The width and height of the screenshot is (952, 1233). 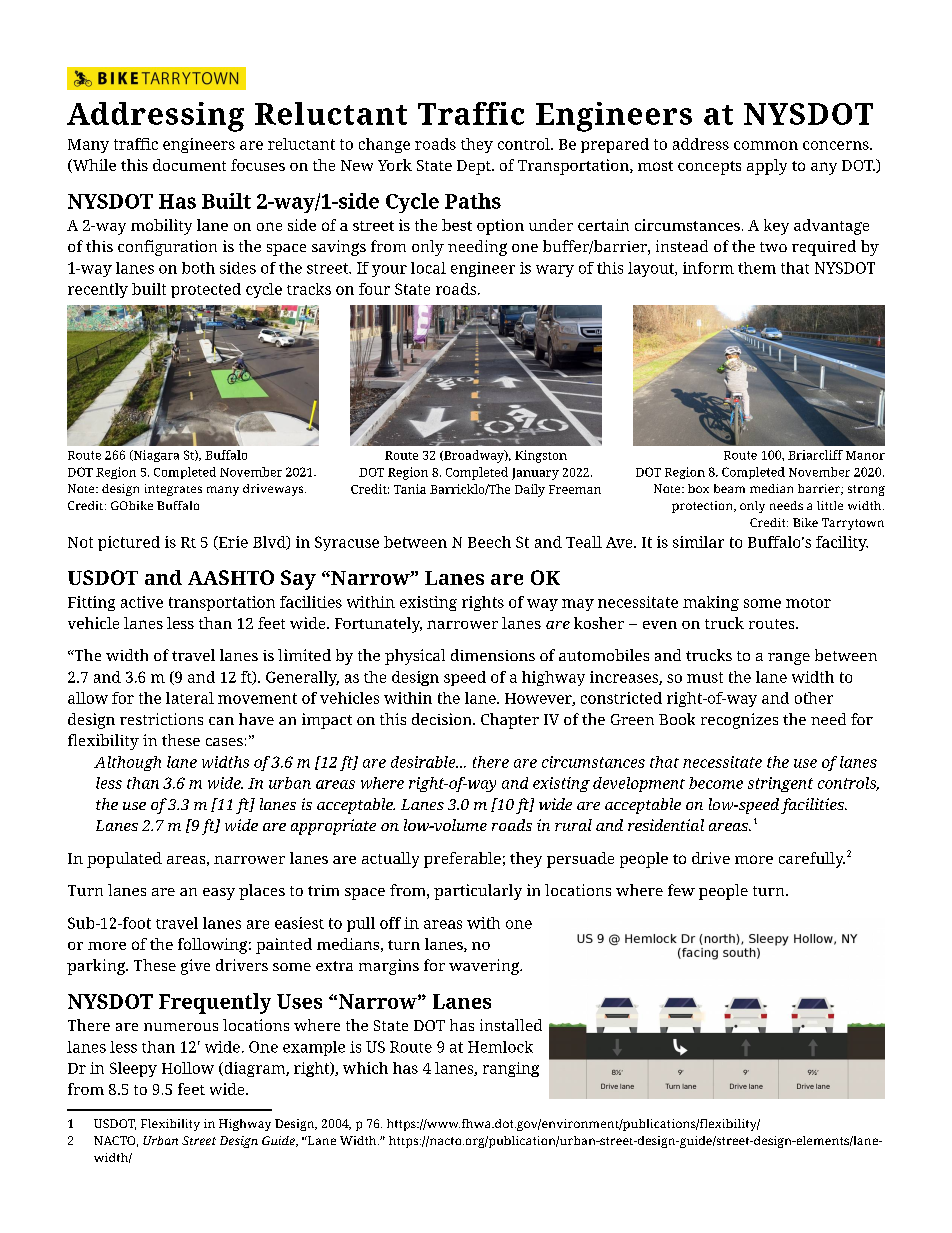 I want to click on document, so click(x=189, y=165).
